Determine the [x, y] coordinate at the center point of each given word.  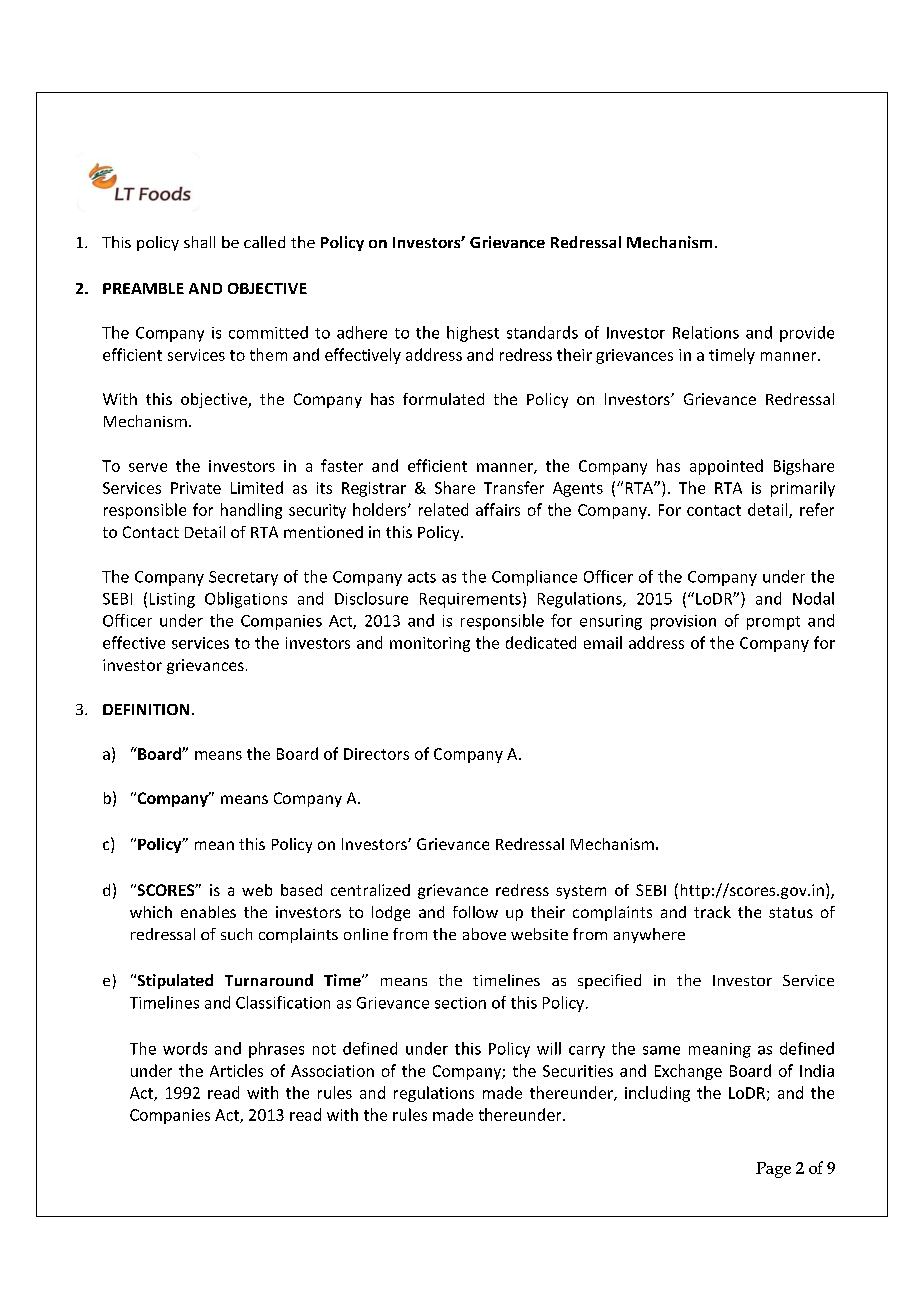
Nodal [813, 598]
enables [208, 912]
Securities [578, 1071]
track [712, 912]
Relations [706, 332]
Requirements [470, 600]
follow [475, 912]
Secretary [243, 578]
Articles [236, 1070]
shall [199, 242]
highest [473, 334]
